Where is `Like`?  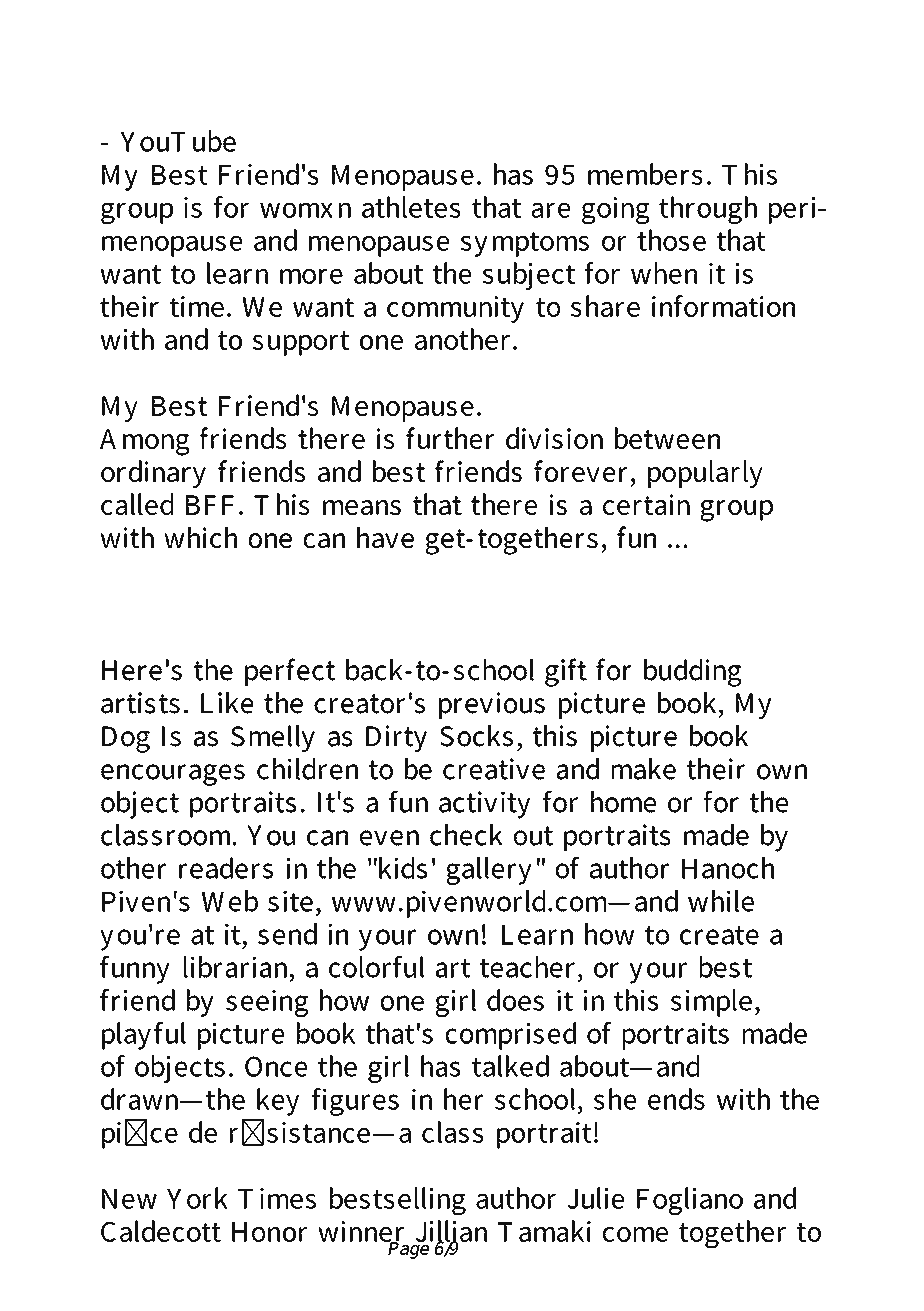 Like is located at coordinates (227, 703).
